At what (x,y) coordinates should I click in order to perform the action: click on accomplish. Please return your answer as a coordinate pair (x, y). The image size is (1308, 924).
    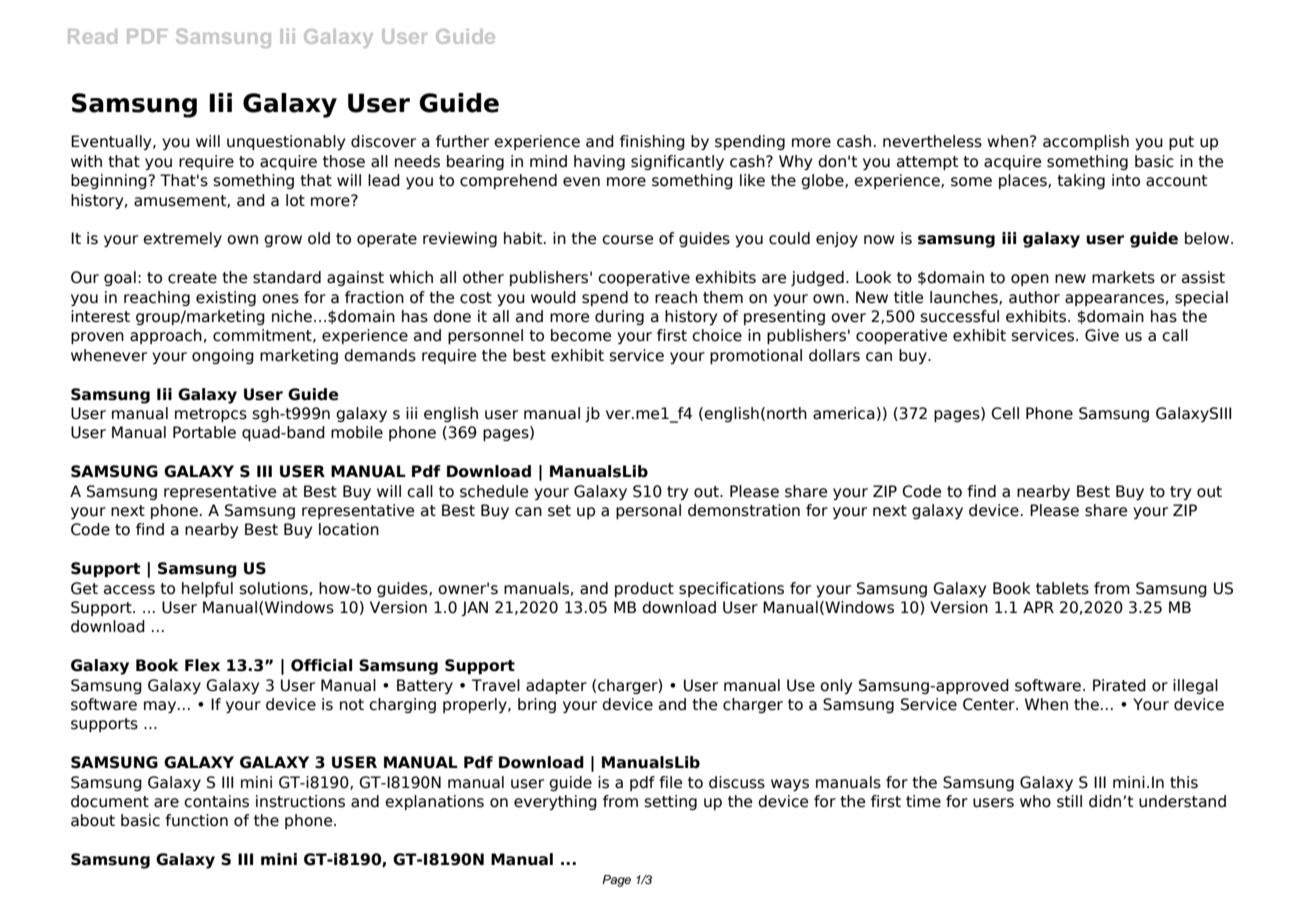
    Looking at the image, I should click on (1086, 142).
